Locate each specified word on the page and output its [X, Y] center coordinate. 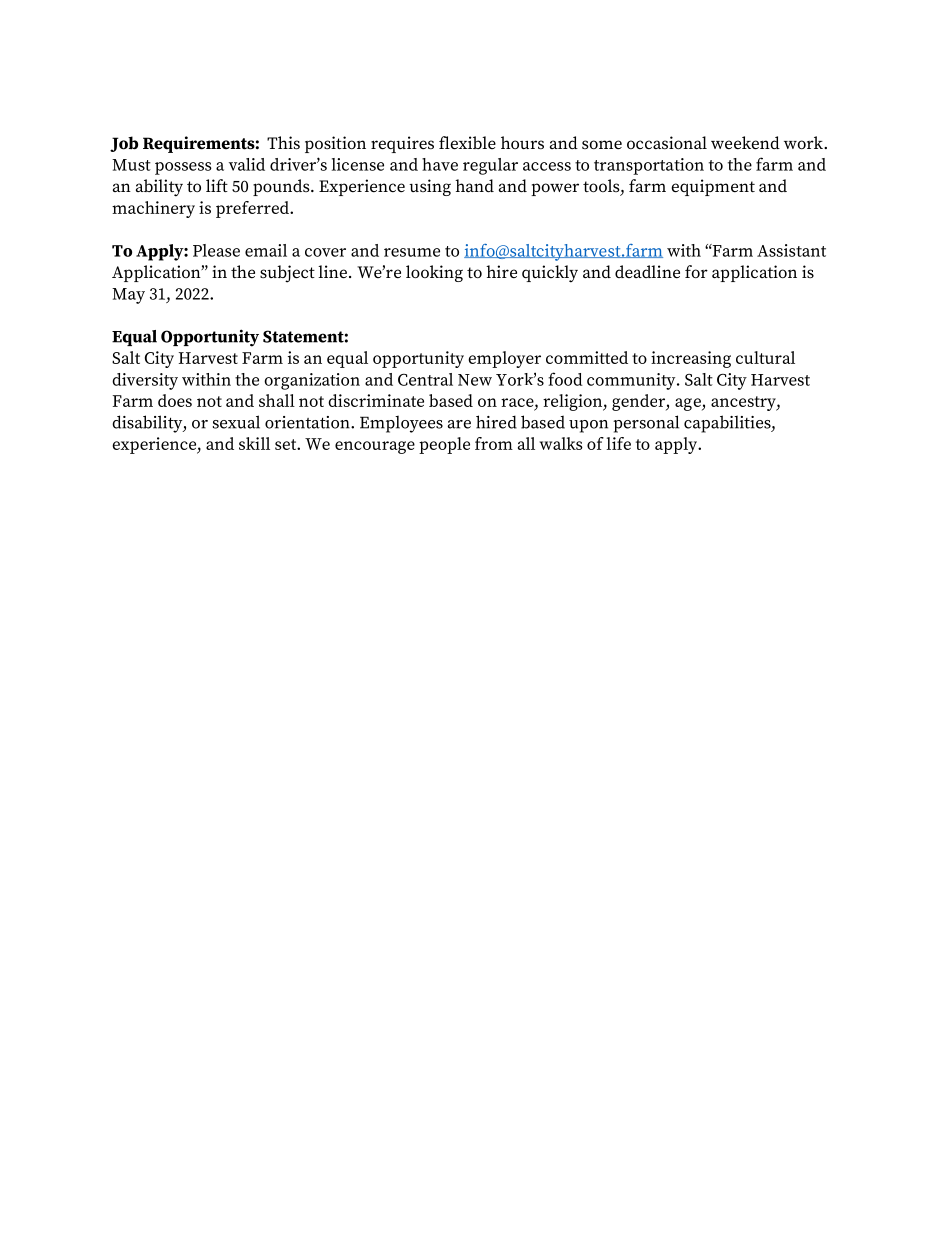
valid [247, 164]
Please [216, 250]
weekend [745, 143]
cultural [765, 357]
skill [254, 443]
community [632, 381]
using [430, 187]
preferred [253, 209]
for [696, 271]
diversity [145, 381]
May [128, 296]
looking [434, 273]
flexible [467, 143]
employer [504, 359]
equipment [713, 187]
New [475, 380]
